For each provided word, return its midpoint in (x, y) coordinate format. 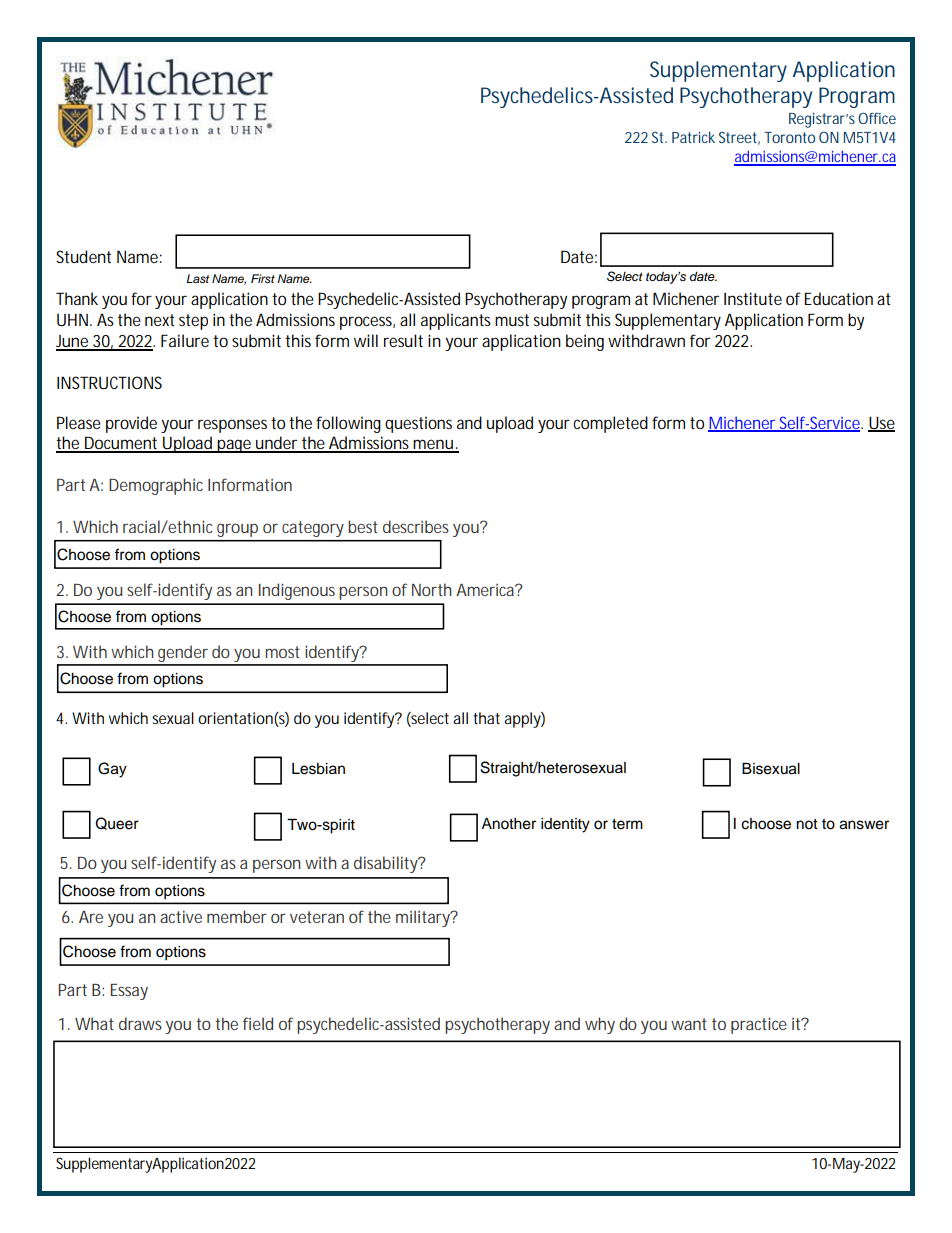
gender (183, 655)
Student (83, 256)
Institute (753, 298)
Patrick (693, 137)
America (486, 590)
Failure (185, 340)
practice (759, 1025)
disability (387, 864)
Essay (129, 992)
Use (881, 423)
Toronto (789, 137)
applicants (456, 321)
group (237, 530)
